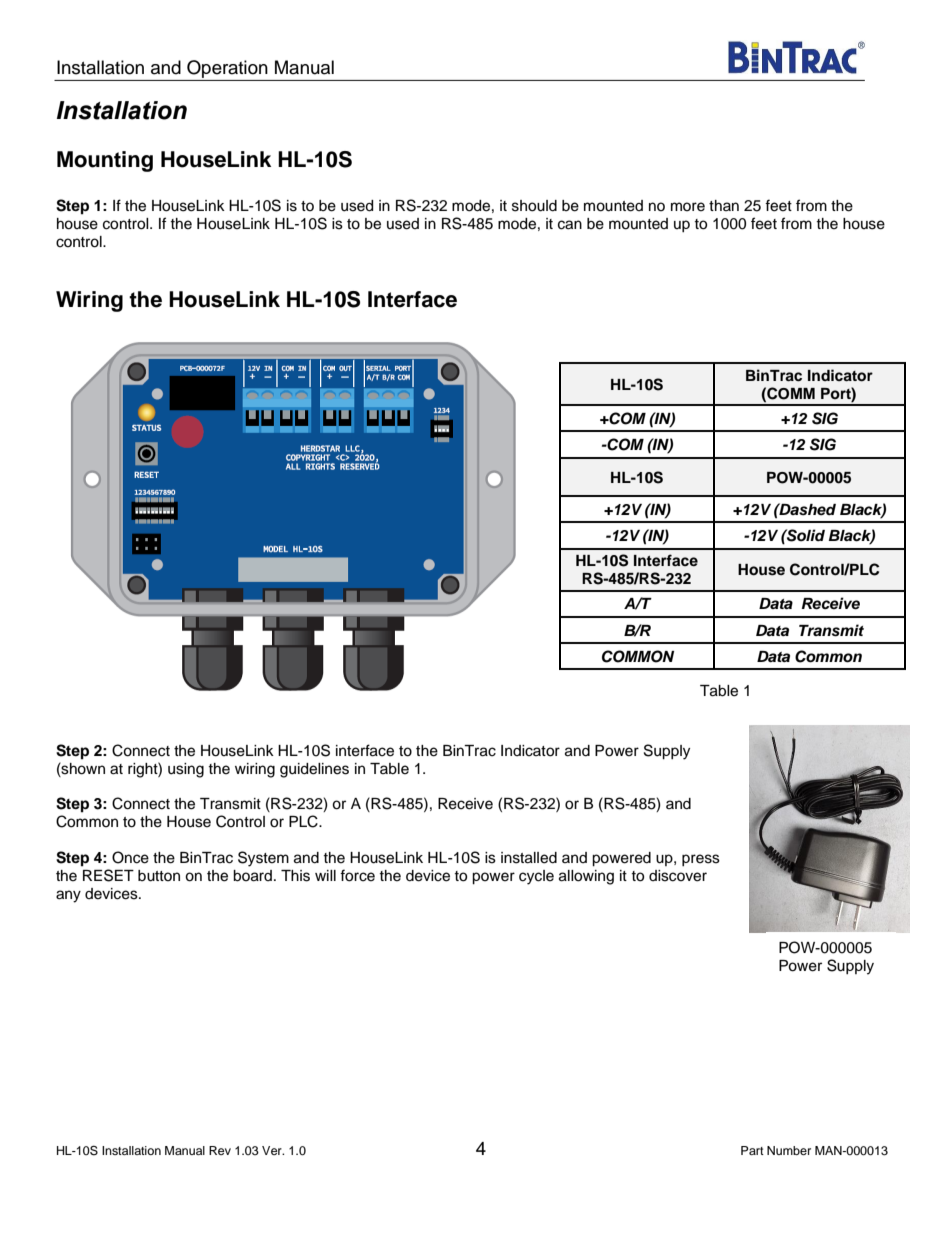  What do you see at coordinates (227, 69) in the document?
I see `Operation` at bounding box center [227, 69].
